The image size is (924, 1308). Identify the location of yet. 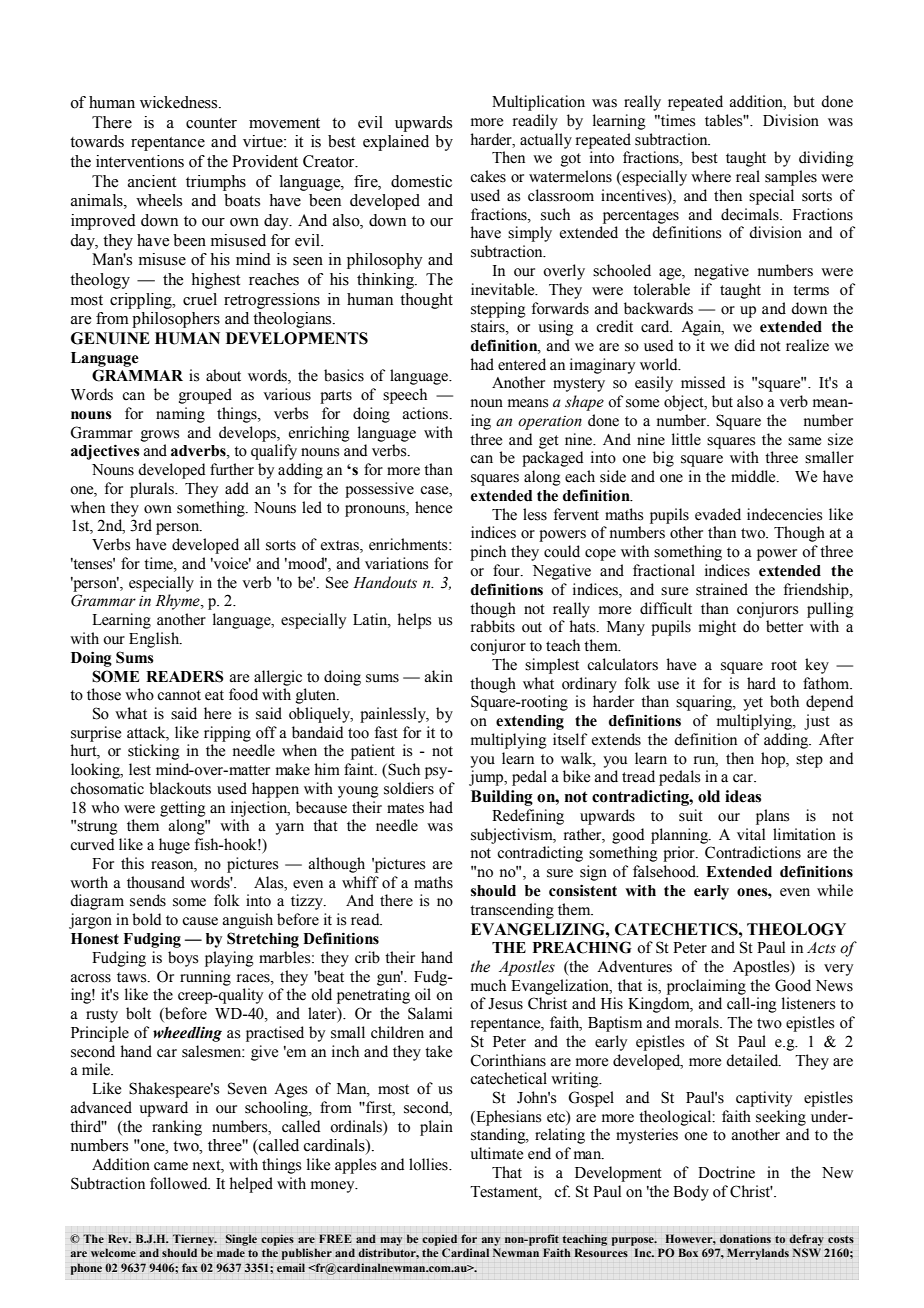
(753, 704).
